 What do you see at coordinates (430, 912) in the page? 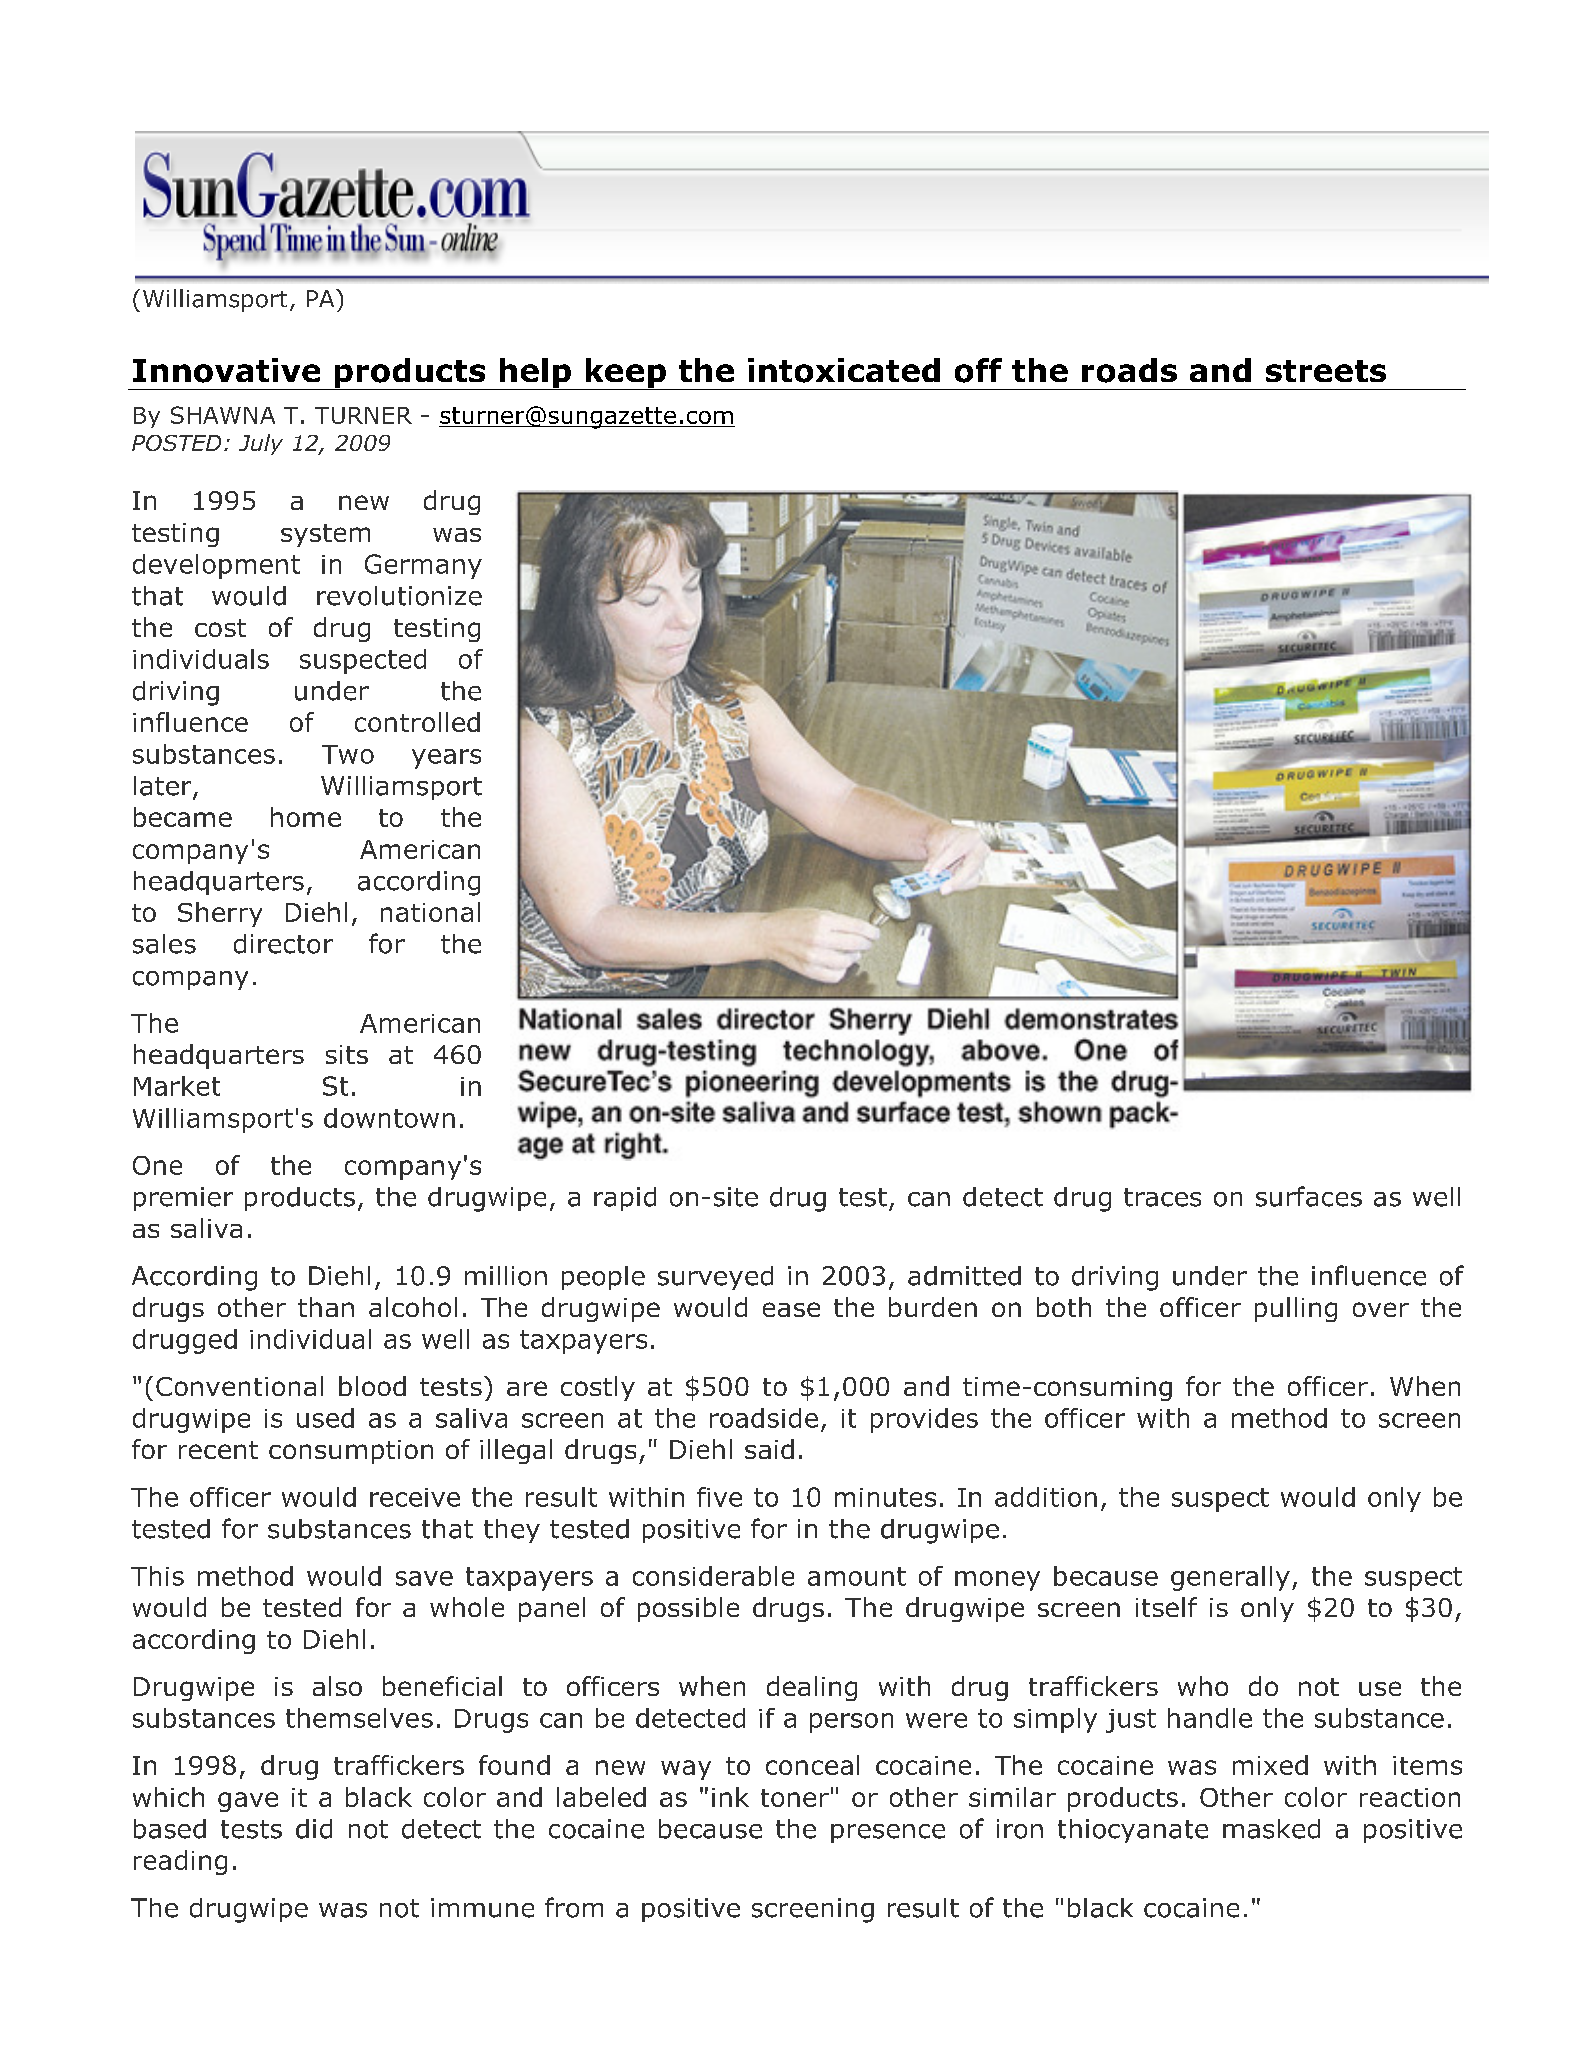
I see `national` at bounding box center [430, 912].
